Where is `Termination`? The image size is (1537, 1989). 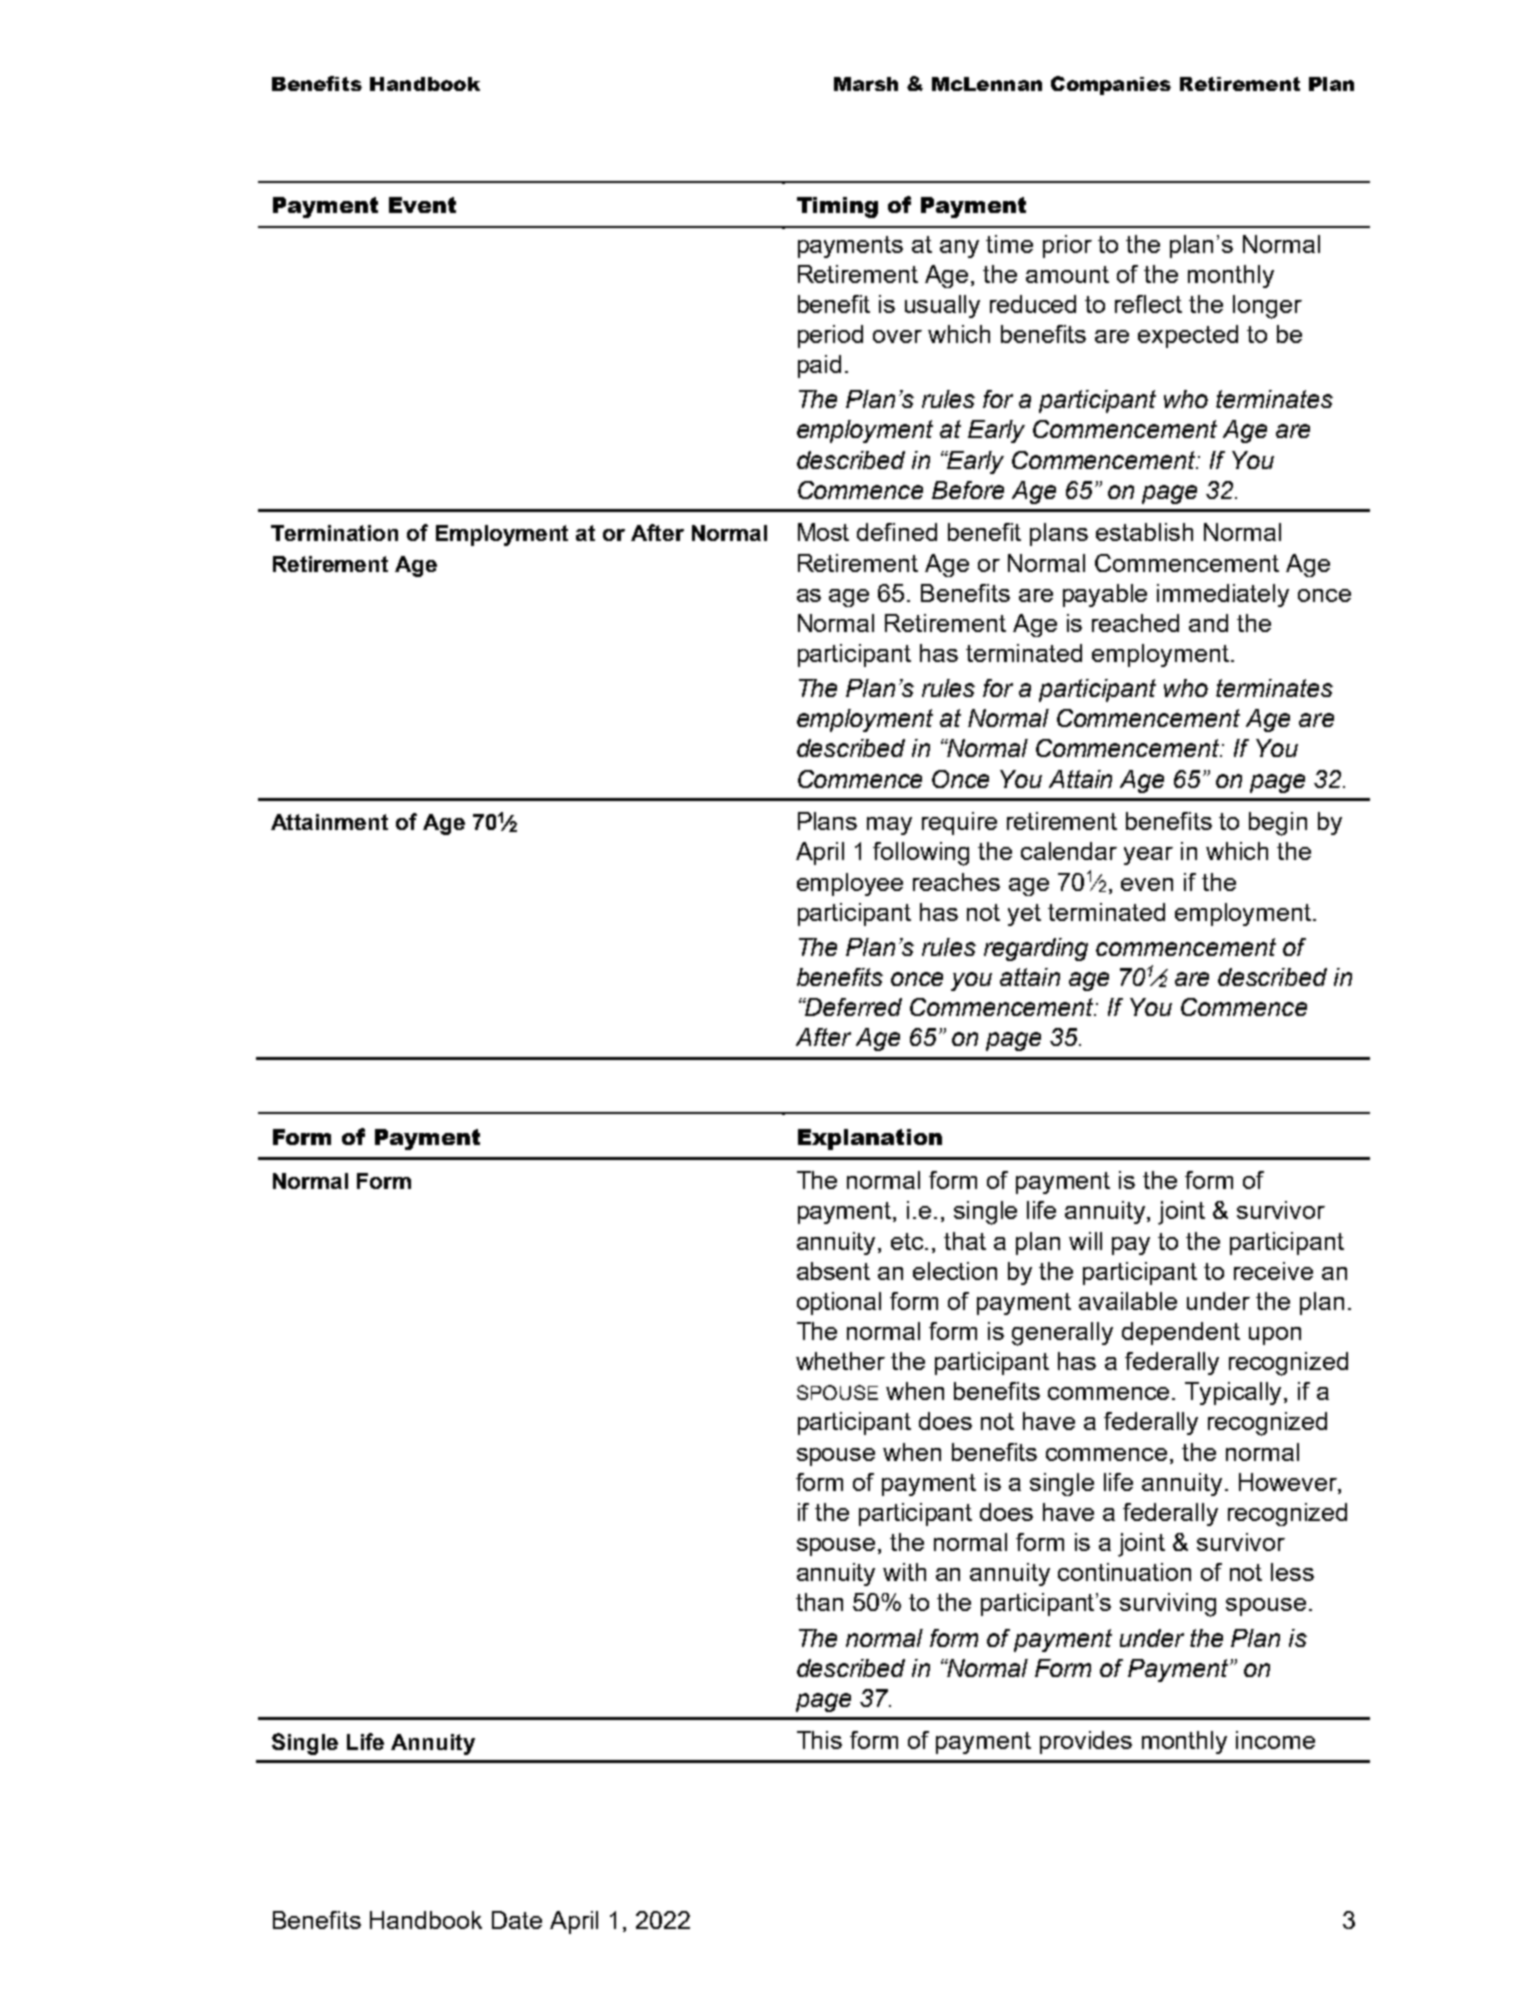 Termination is located at coordinates (334, 533).
